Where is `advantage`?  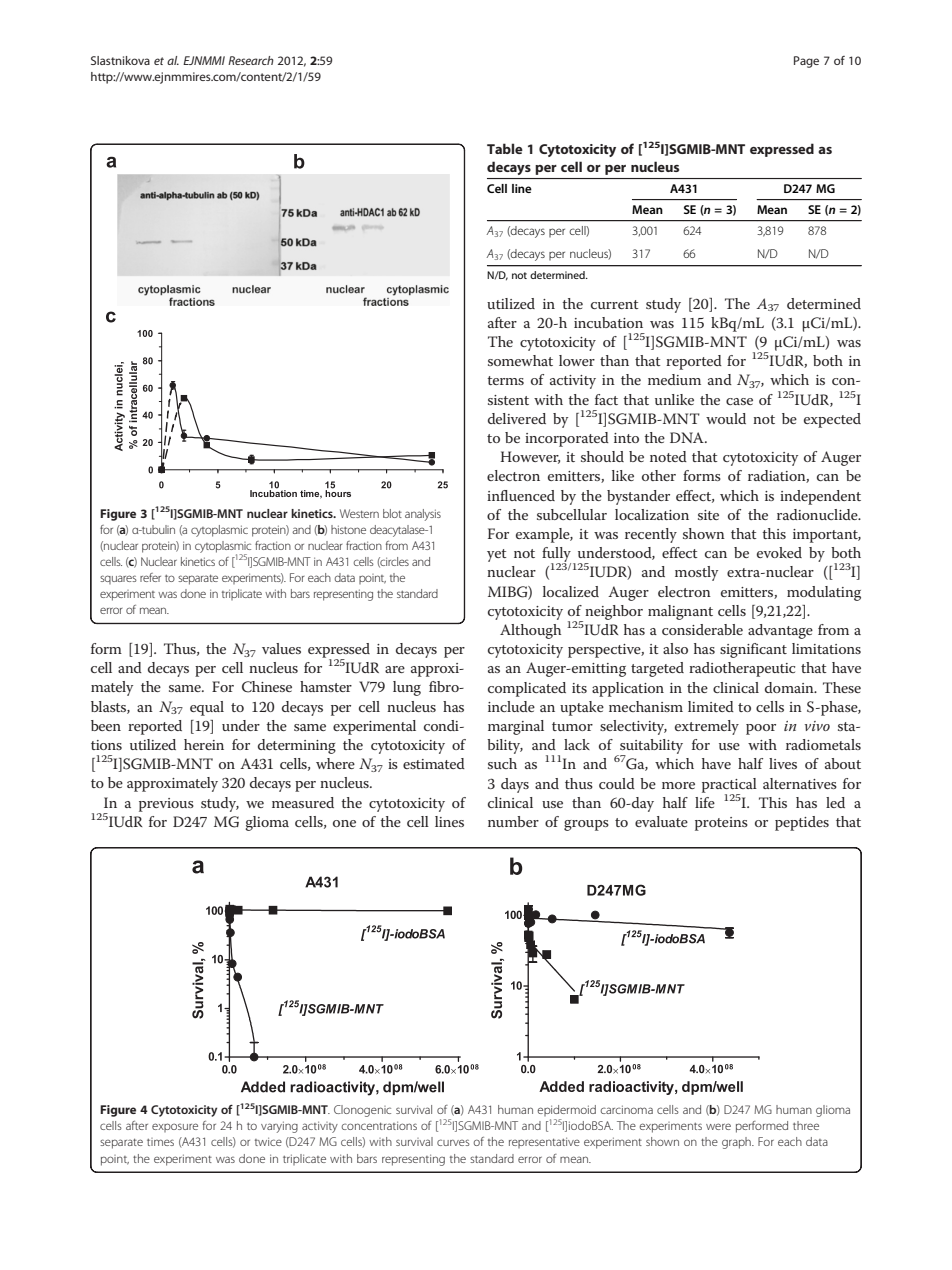 advantage is located at coordinates (780, 631).
